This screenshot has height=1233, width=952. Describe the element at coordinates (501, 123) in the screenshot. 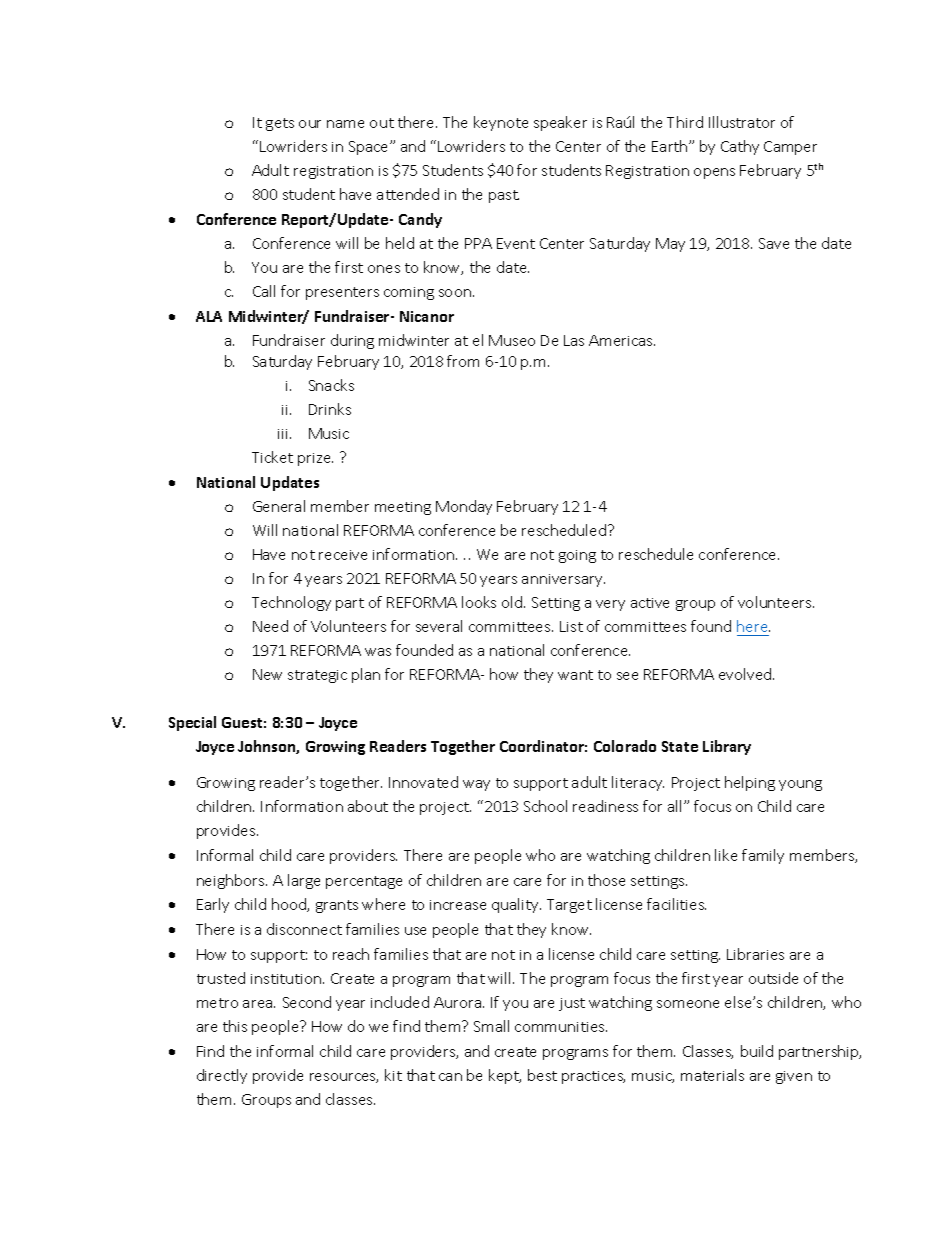

I see `keynote` at that location.
